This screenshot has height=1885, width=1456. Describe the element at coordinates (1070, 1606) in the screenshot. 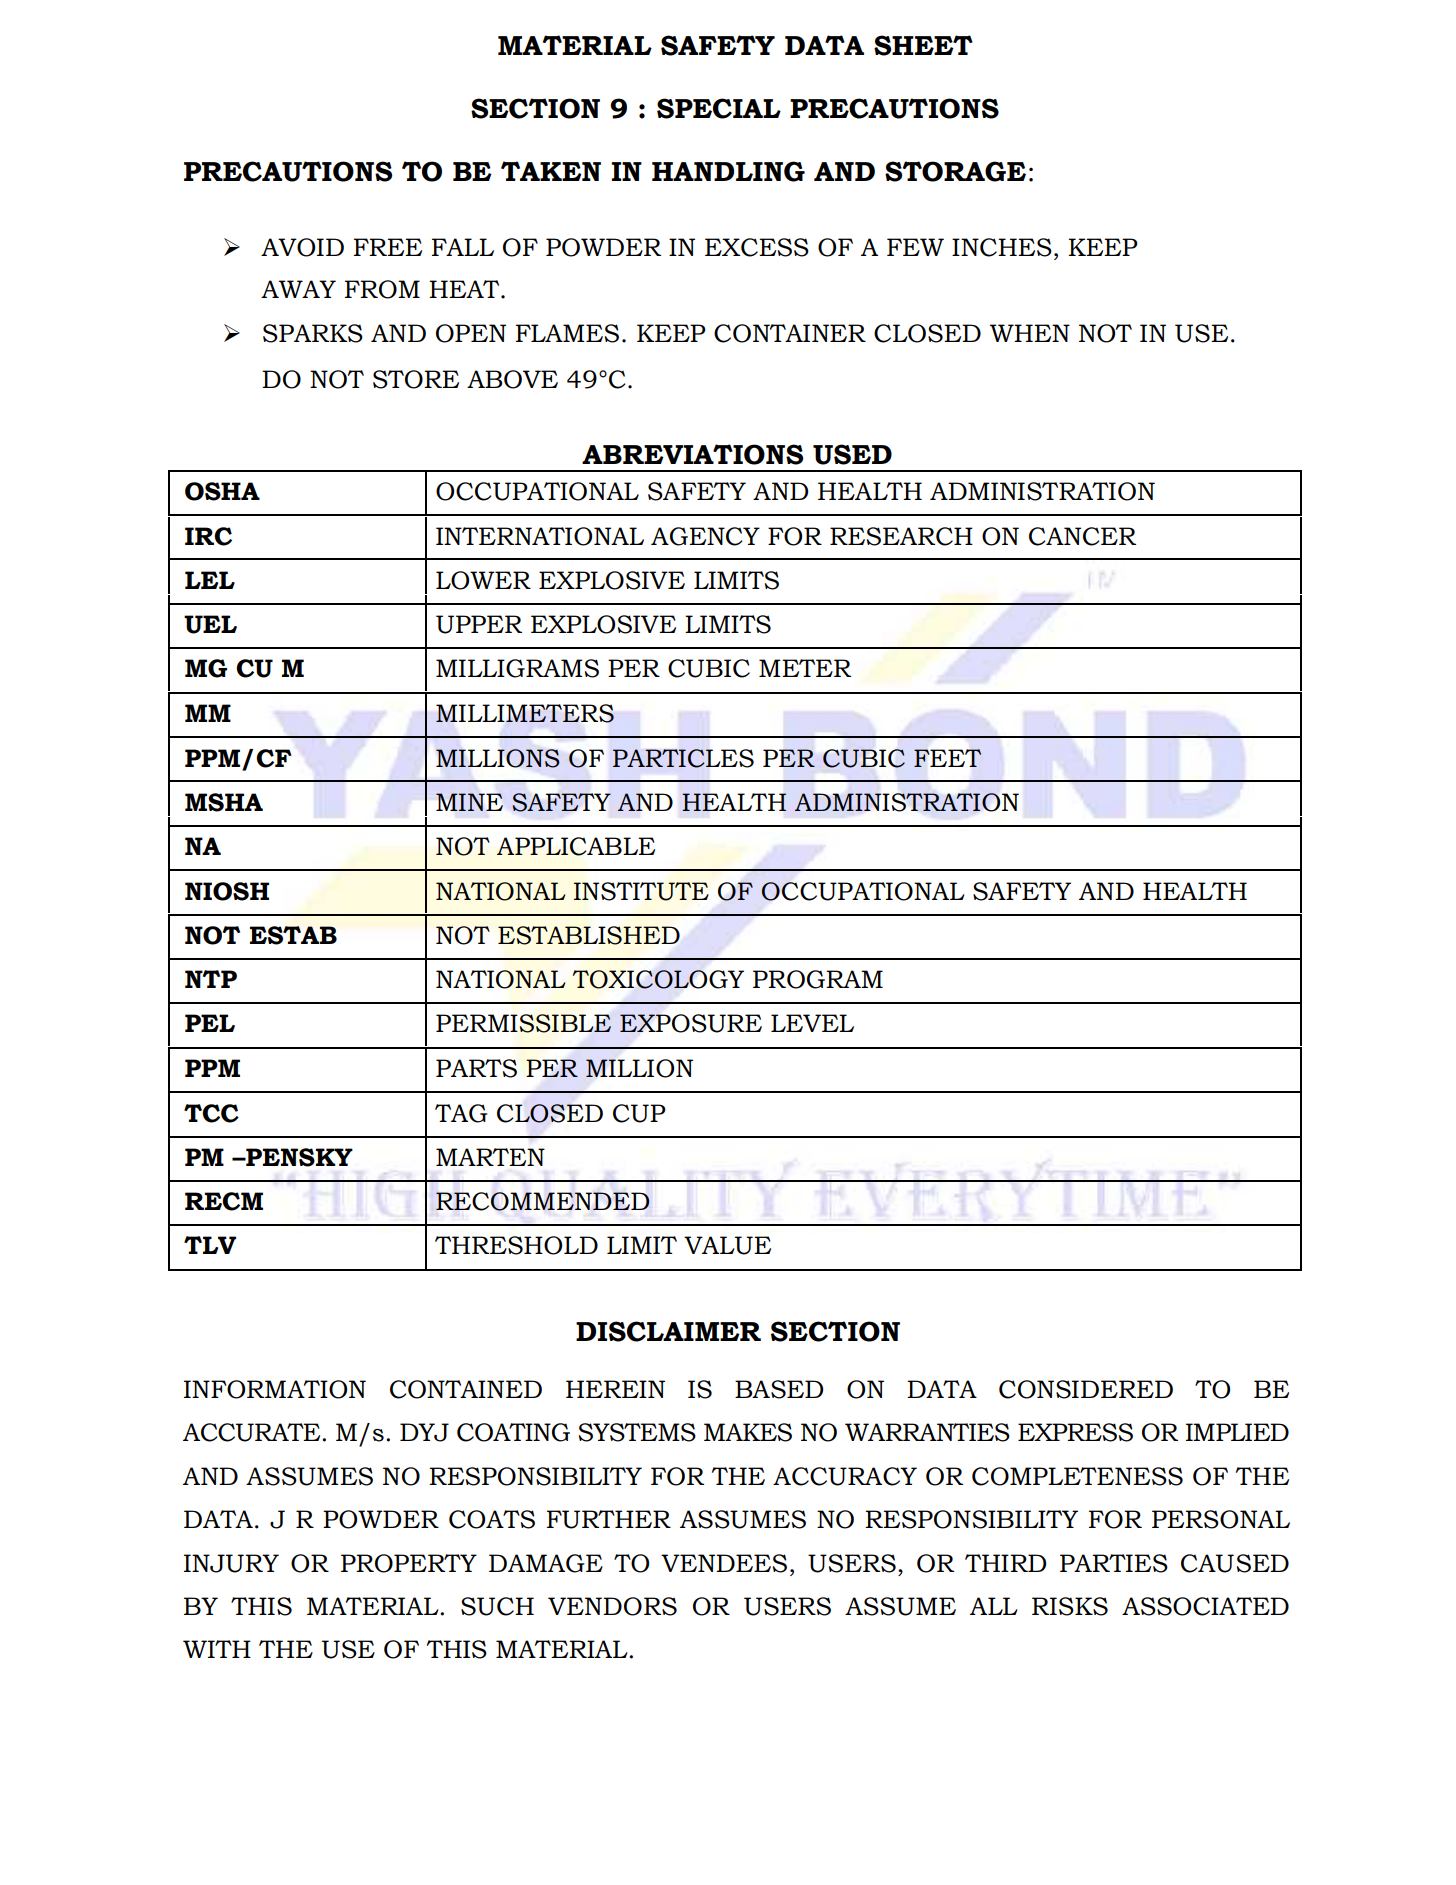

I see `RISKS` at that location.
